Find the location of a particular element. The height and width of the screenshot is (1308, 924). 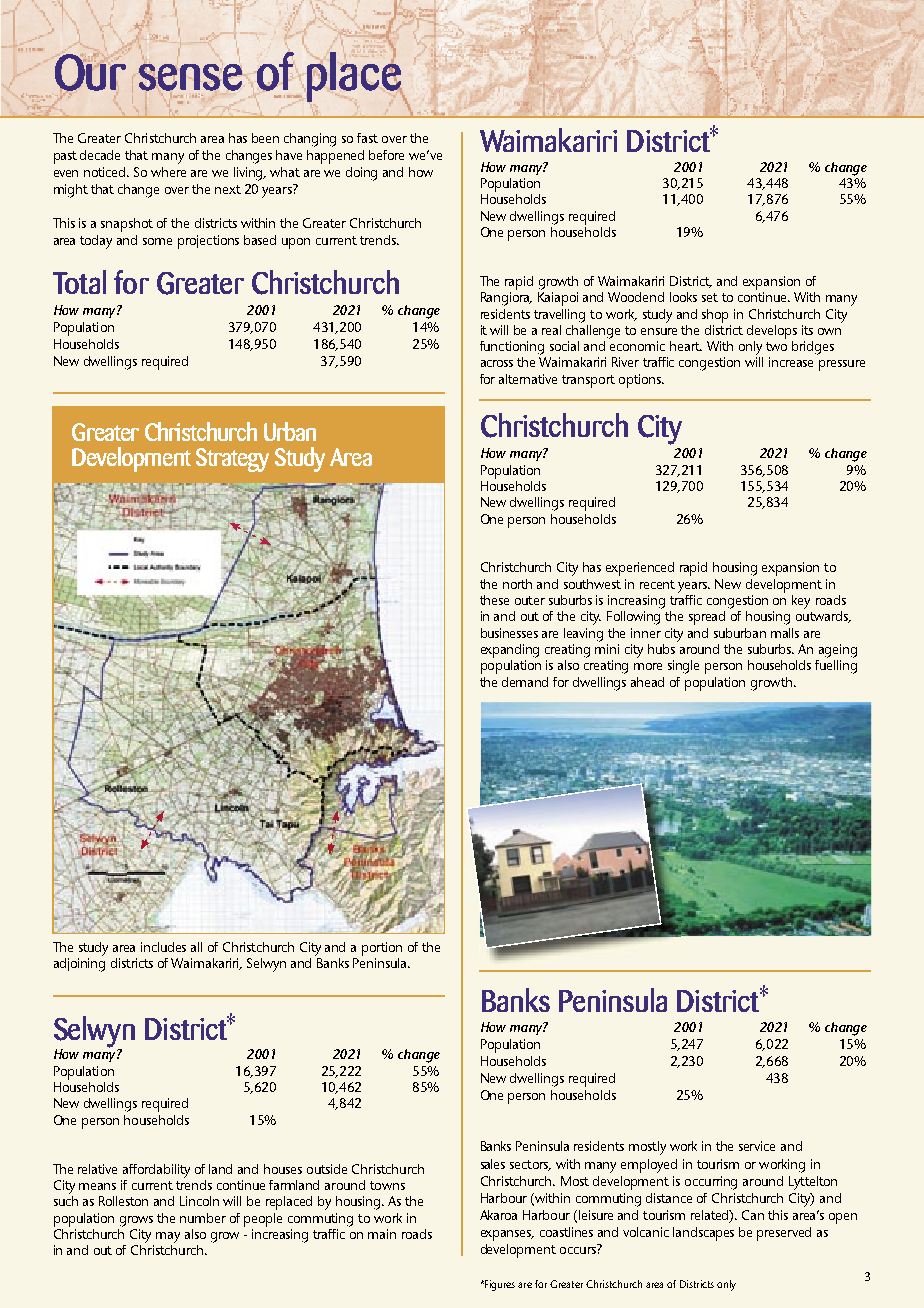

may is located at coordinates (168, 1237).
